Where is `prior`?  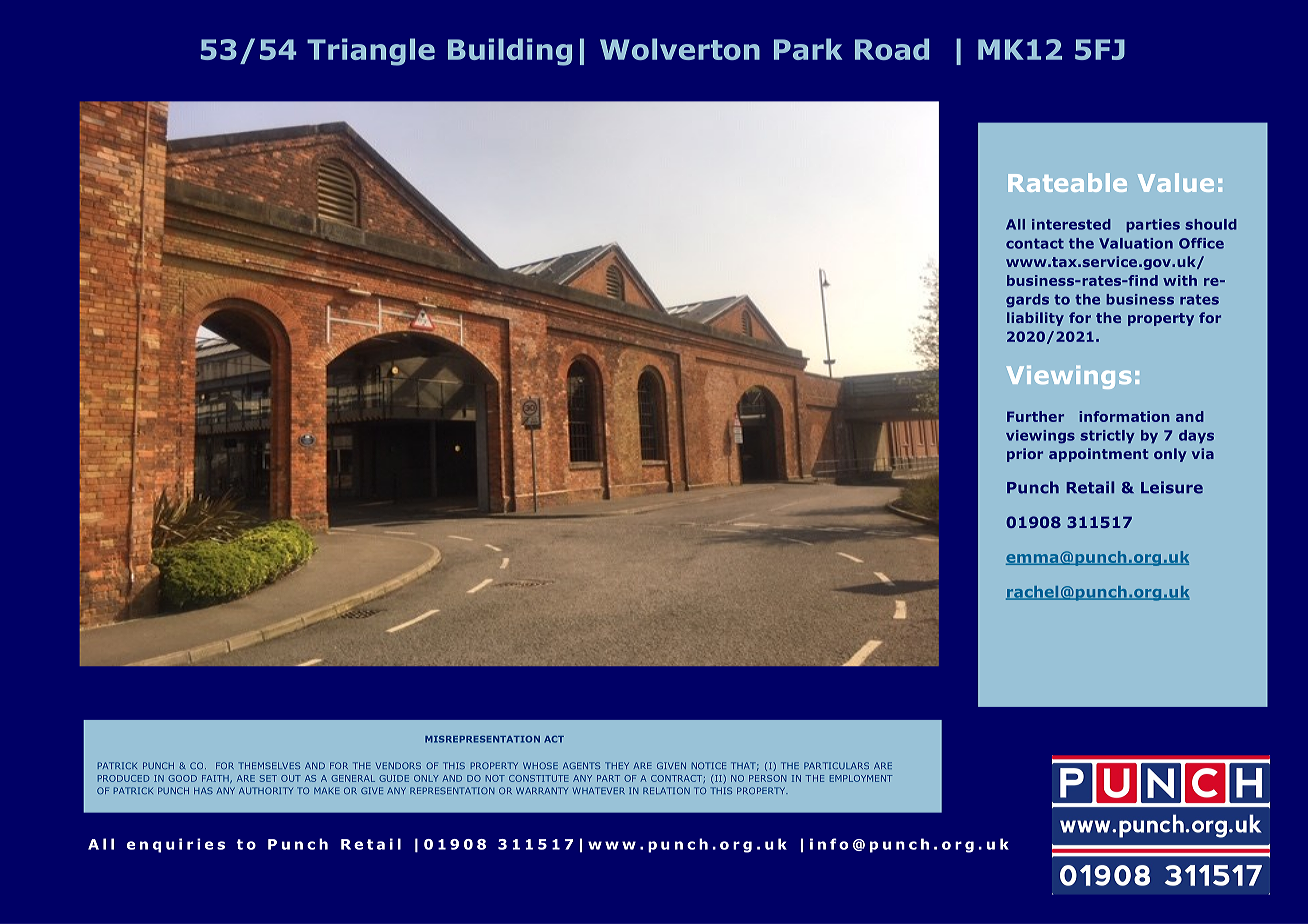
prior is located at coordinates (1025, 455).
